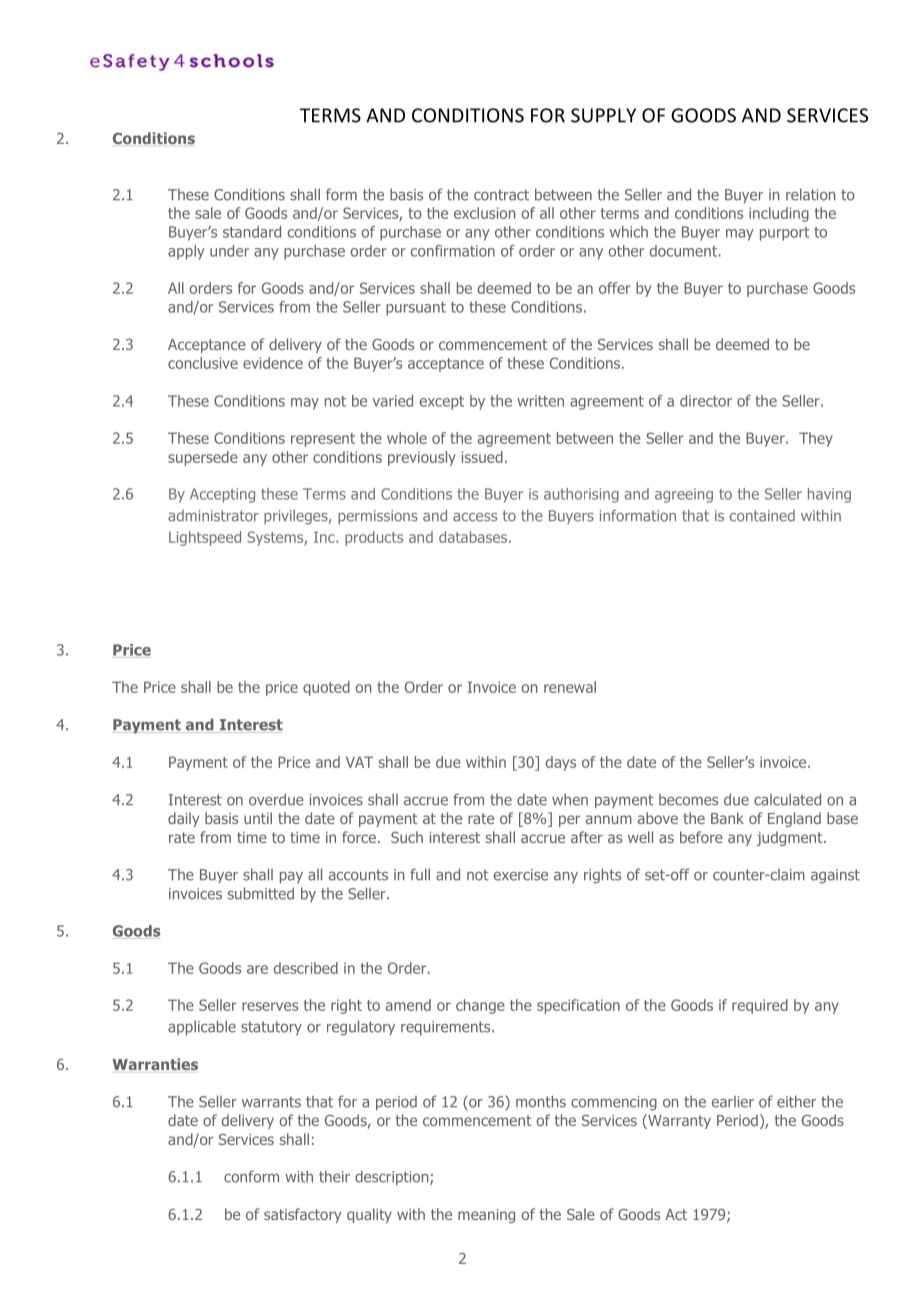 The width and height of the screenshot is (924, 1308). What do you see at coordinates (486, 1216) in the screenshot?
I see `meaning` at bounding box center [486, 1216].
